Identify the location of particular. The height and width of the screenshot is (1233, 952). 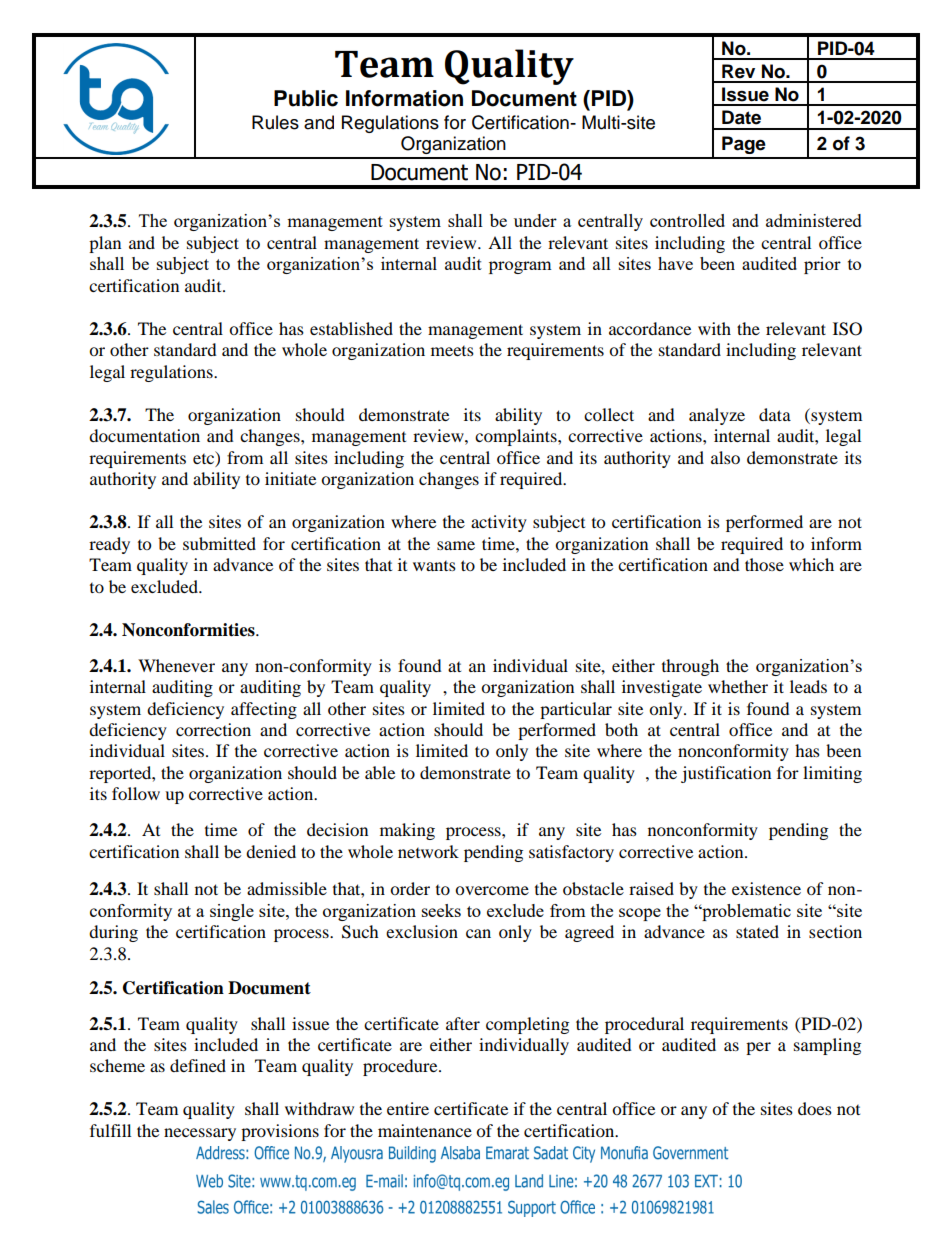
(576, 710).
